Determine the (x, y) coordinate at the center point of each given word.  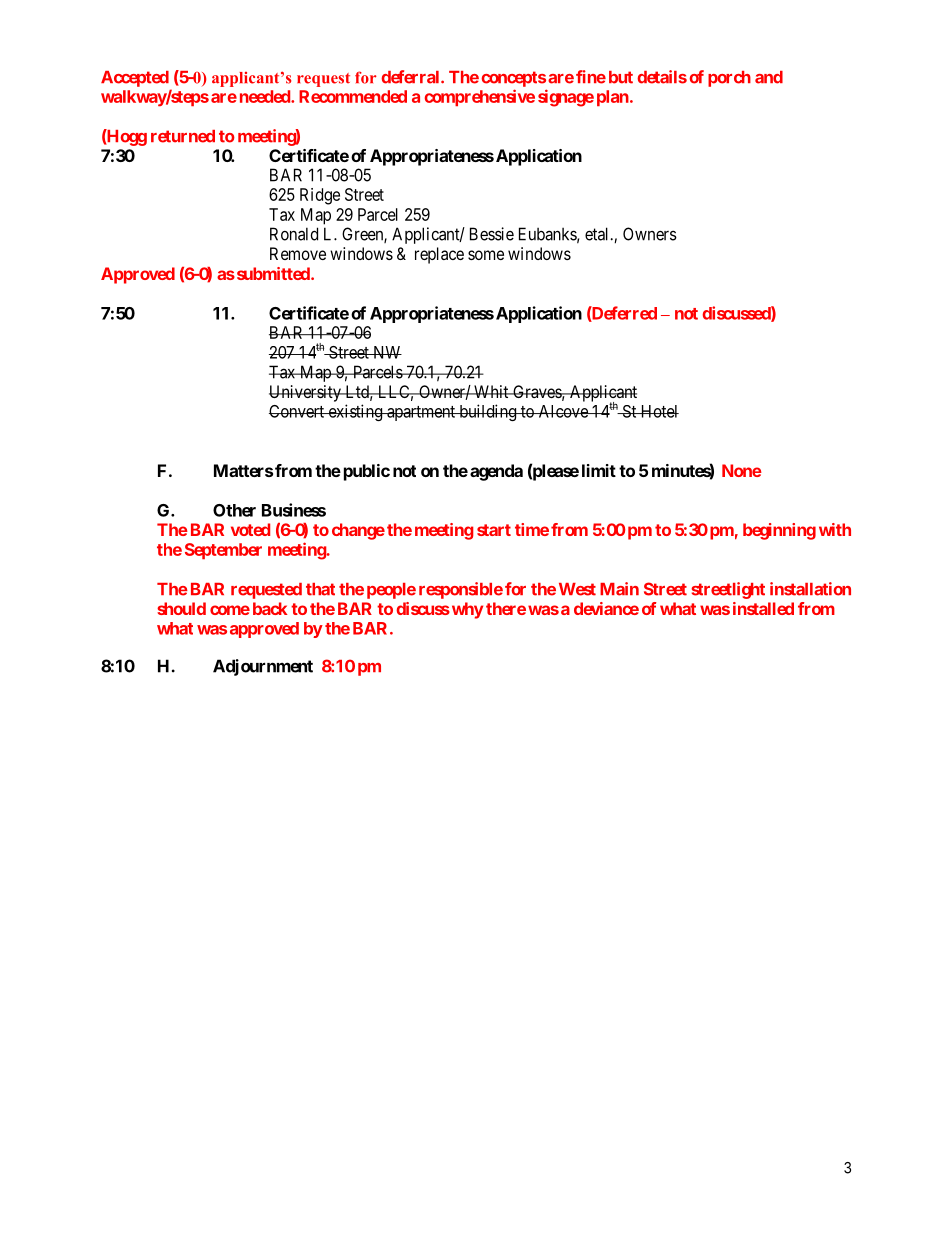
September (223, 551)
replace (439, 255)
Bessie (492, 234)
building (488, 412)
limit (599, 470)
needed (266, 96)
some (486, 255)
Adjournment (263, 667)
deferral (411, 77)
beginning (779, 531)
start (494, 530)
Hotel (658, 411)
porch (729, 79)
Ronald (294, 234)
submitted (273, 273)
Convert (297, 411)
